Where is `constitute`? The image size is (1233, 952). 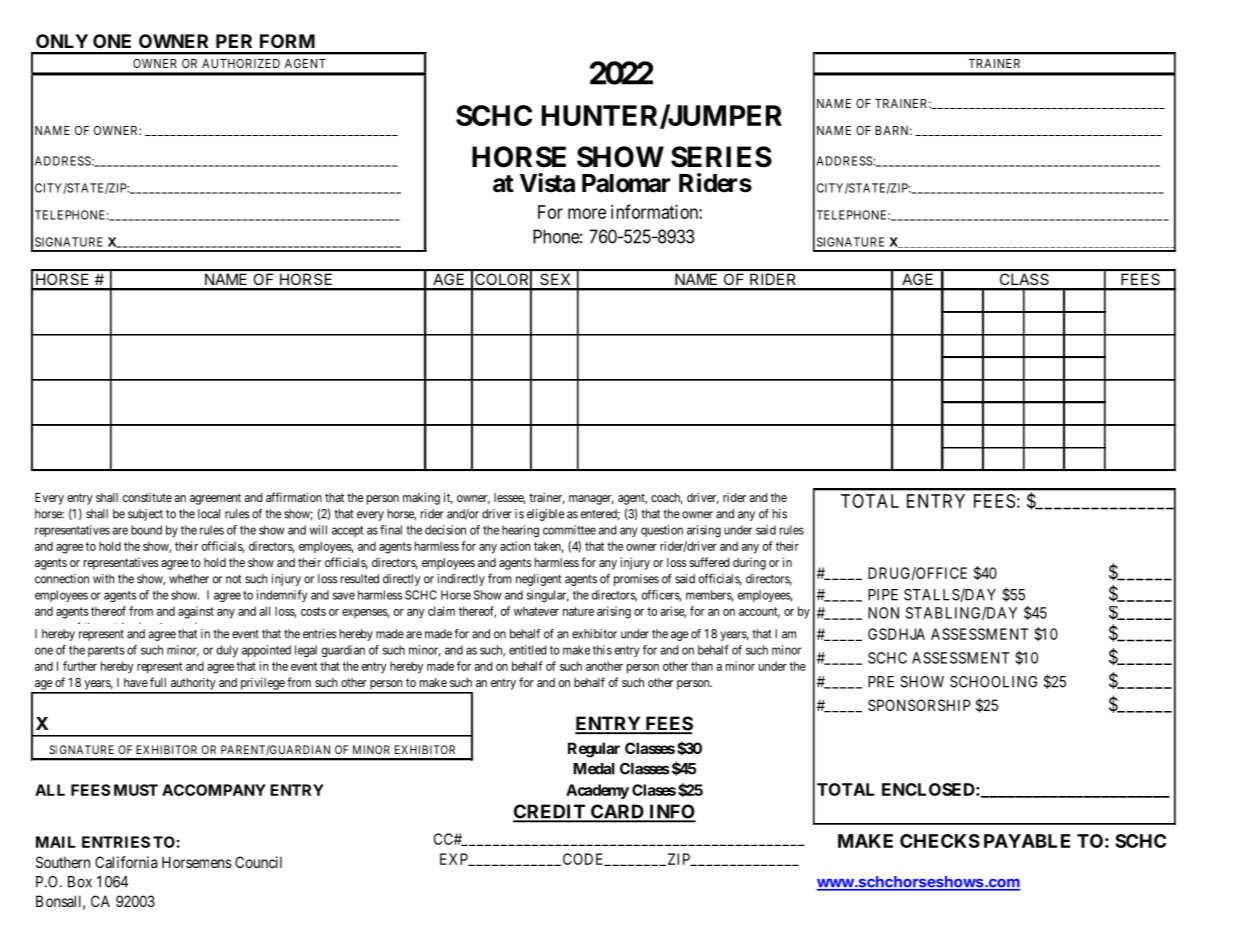
constitute is located at coordinates (147, 497).
